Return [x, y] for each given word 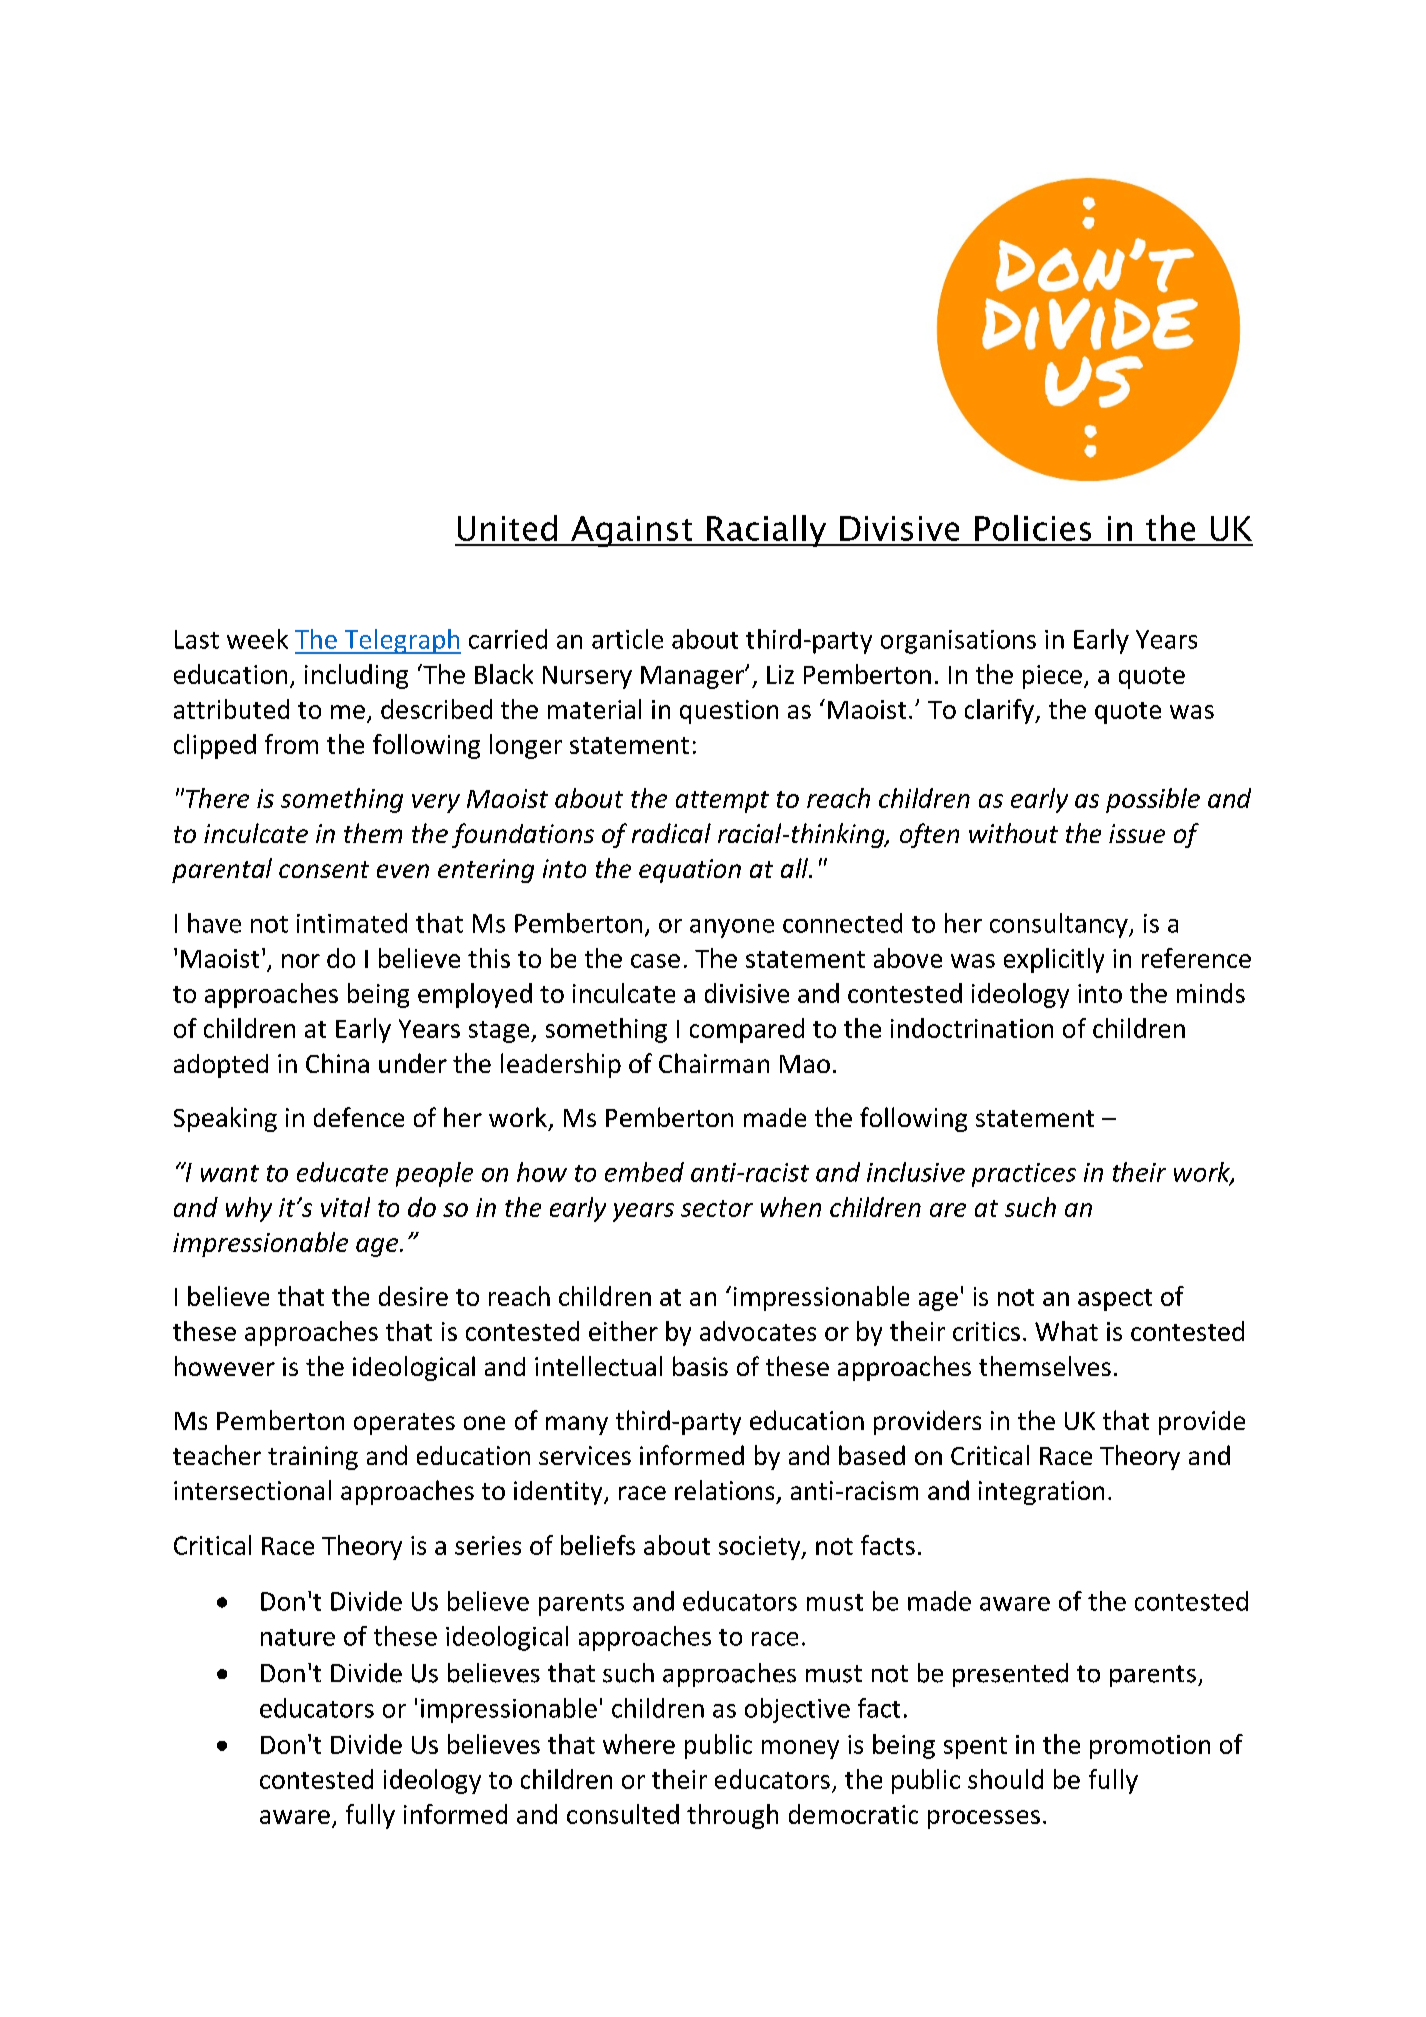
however [225, 1366]
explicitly [1054, 960]
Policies [1033, 528]
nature [298, 1637]
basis [700, 1366]
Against [632, 531]
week [257, 639]
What [1066, 1331]
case [655, 961]
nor [301, 961]
